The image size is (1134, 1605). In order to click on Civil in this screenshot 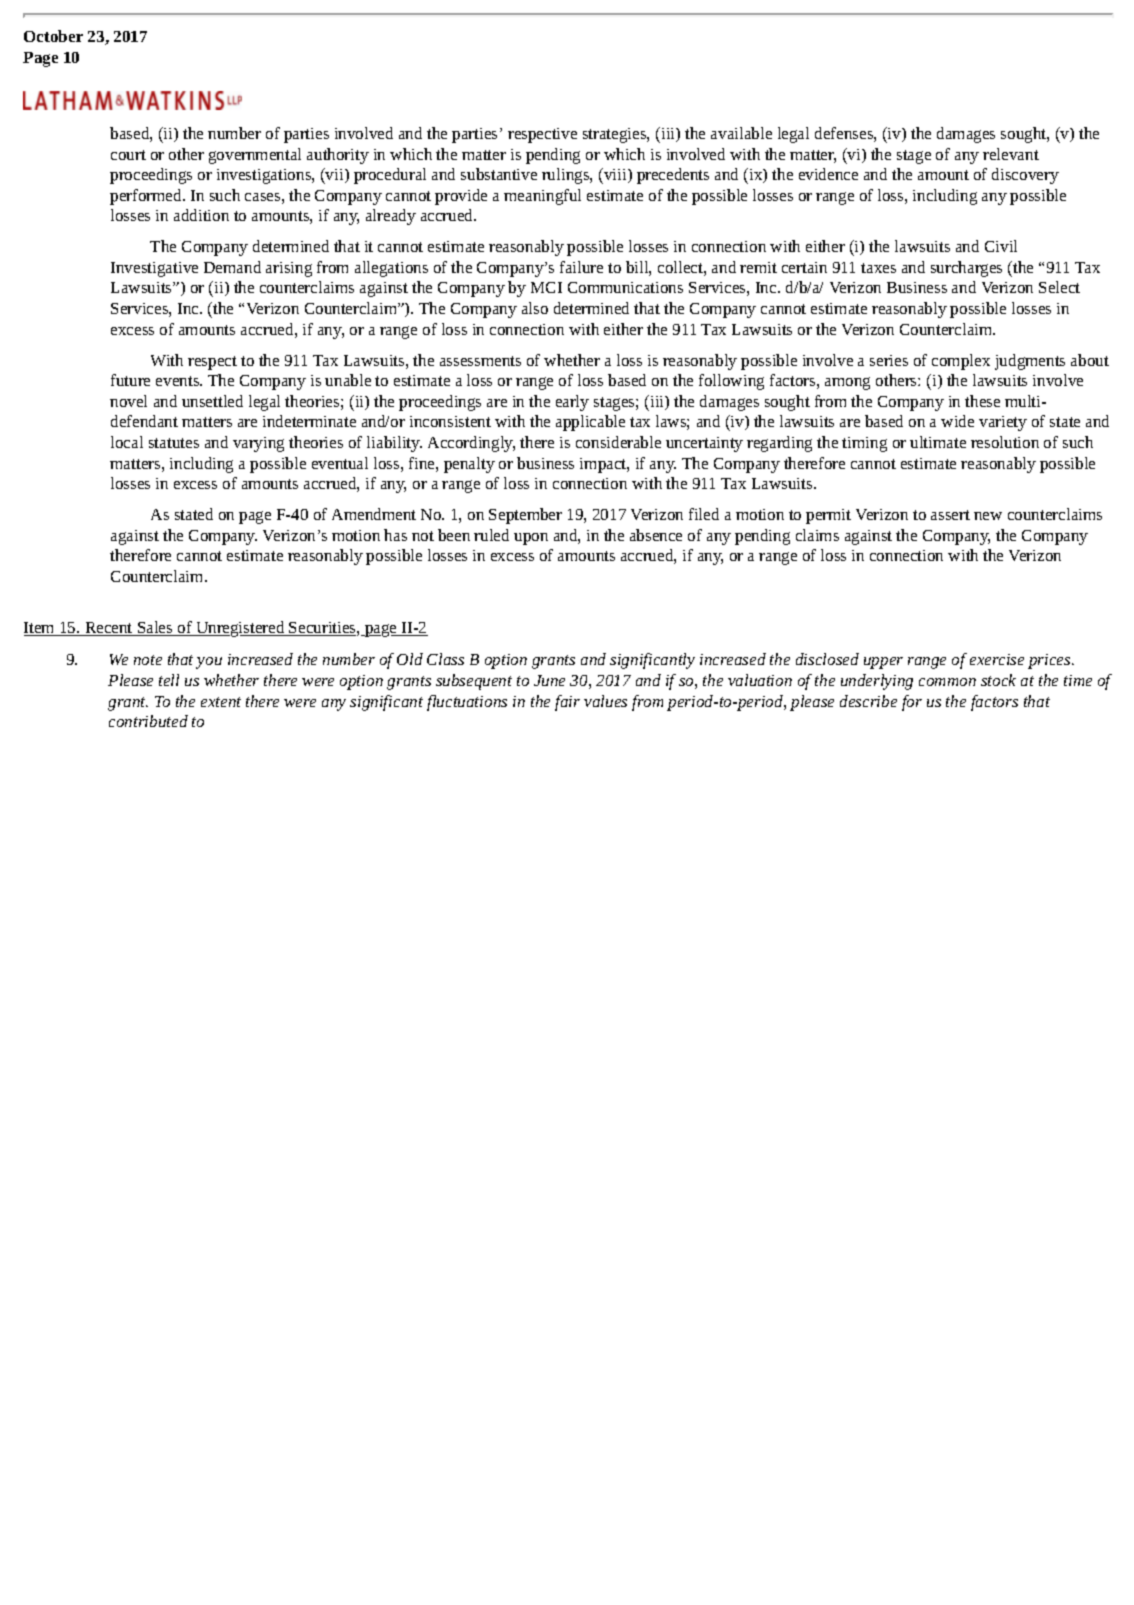, I will do `click(1001, 246)`.
